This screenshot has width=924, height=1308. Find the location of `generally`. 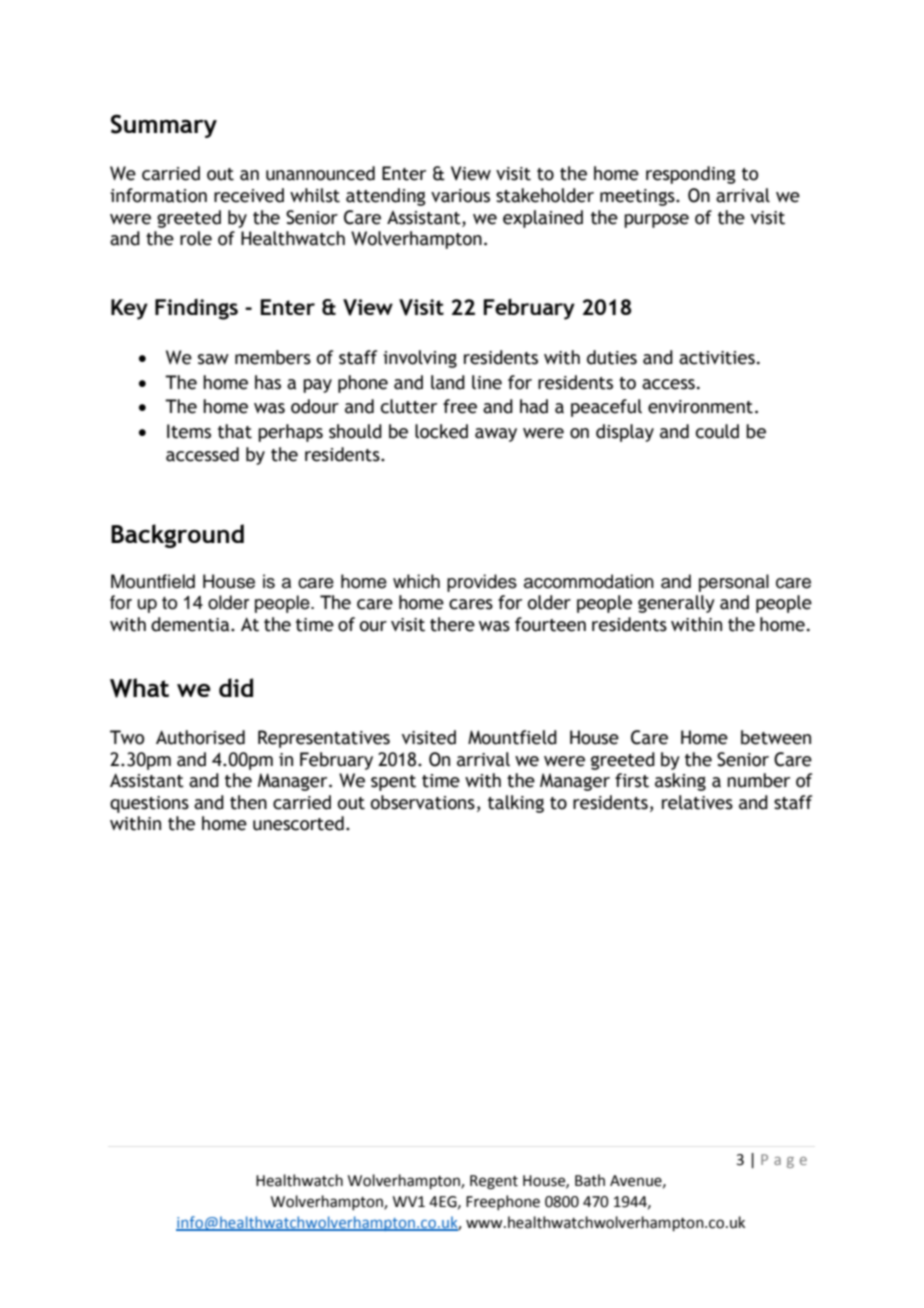

generally is located at coordinates (676, 604).
